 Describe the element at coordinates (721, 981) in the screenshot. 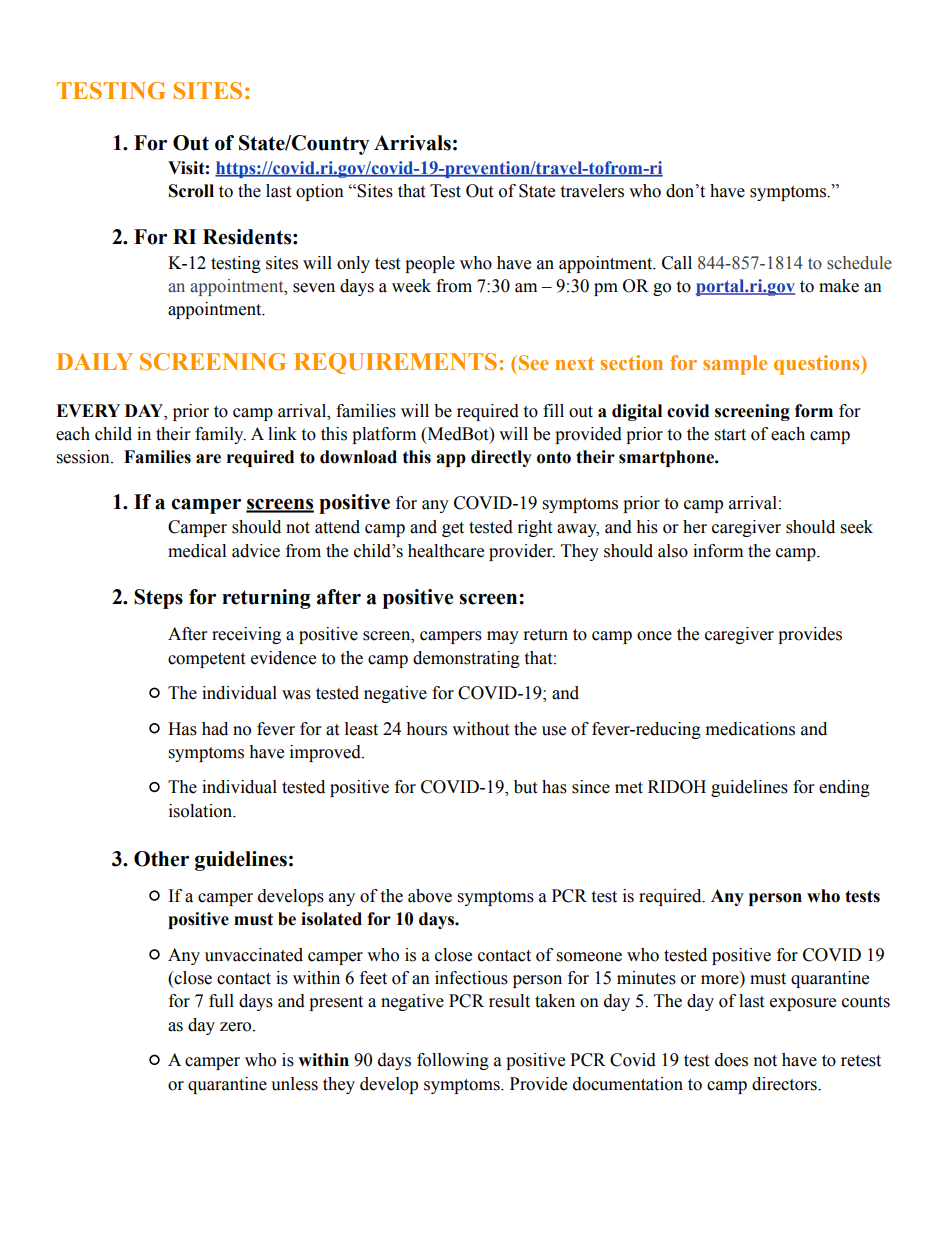

I see `more` at that location.
